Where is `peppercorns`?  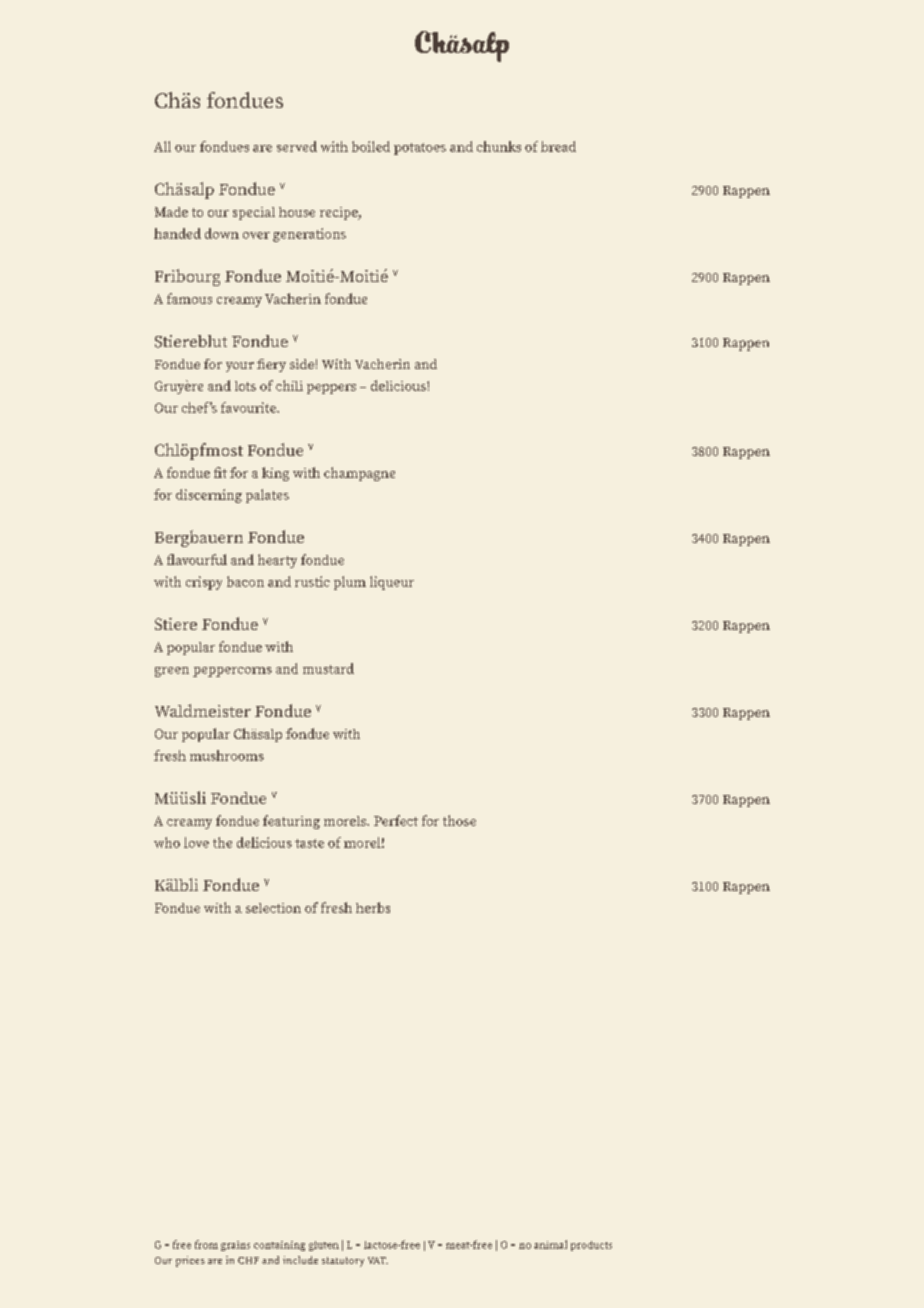 peppercorns is located at coordinates (232, 672).
